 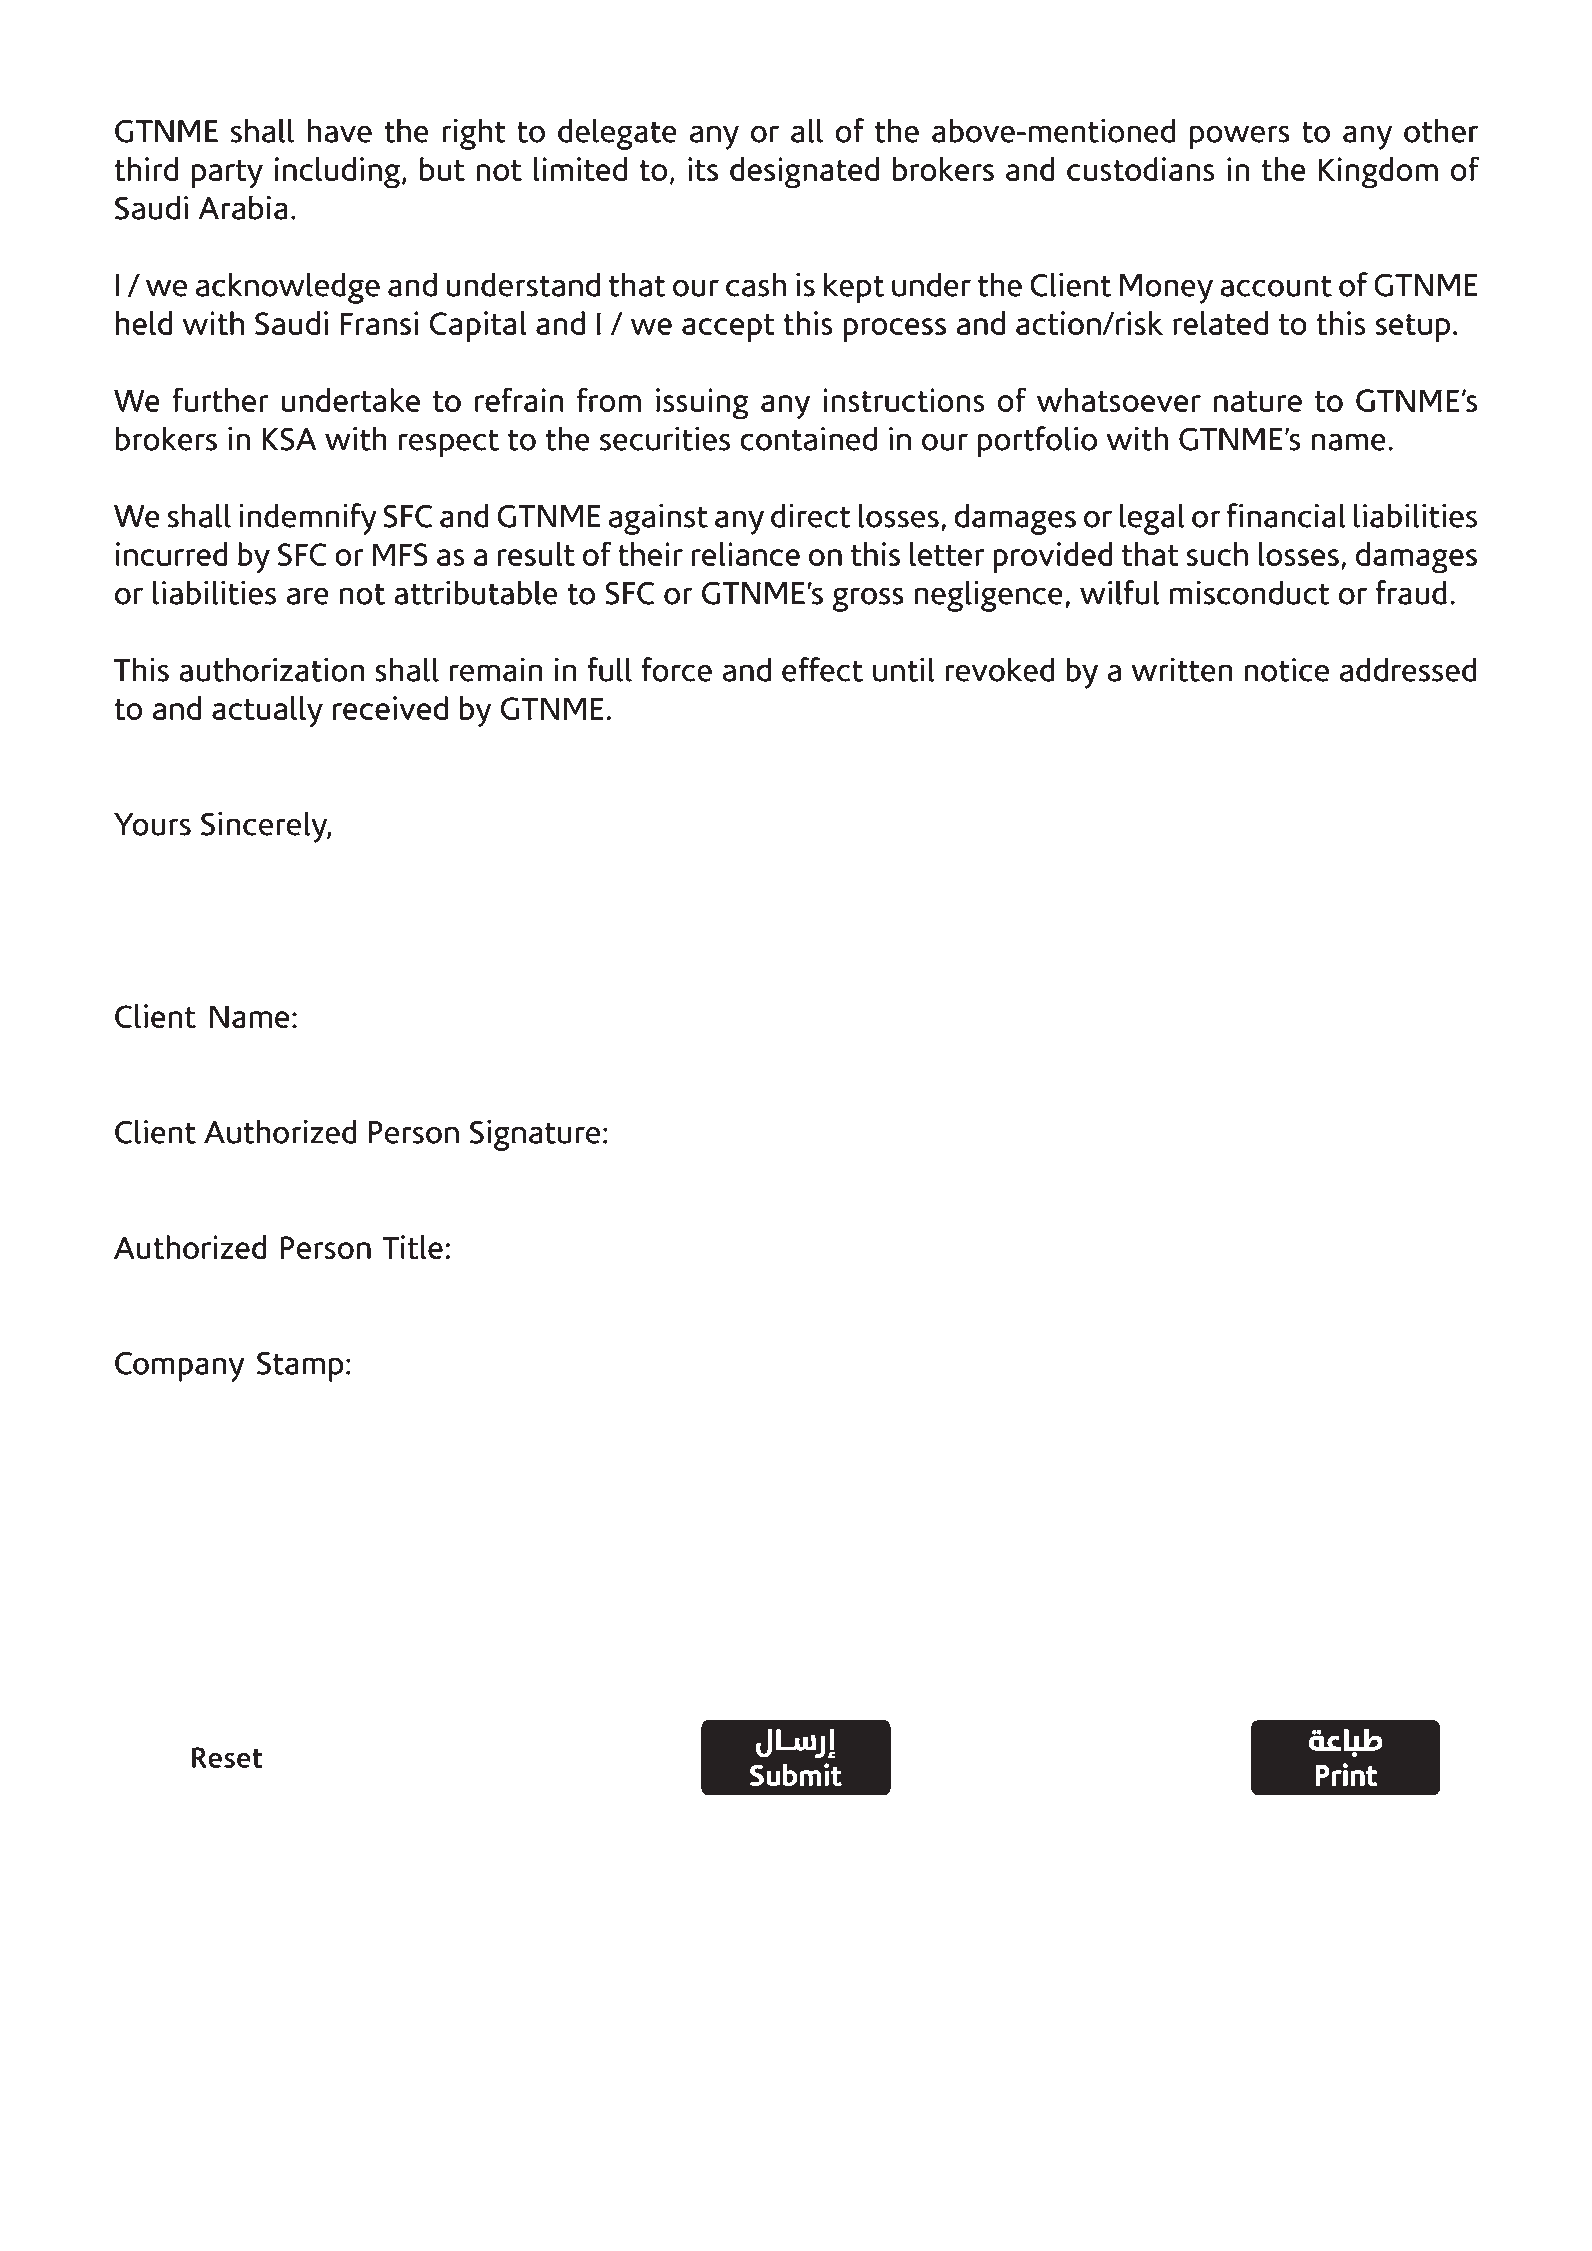 What do you see at coordinates (300, 1367) in the page?
I see `Stamp` at bounding box center [300, 1367].
